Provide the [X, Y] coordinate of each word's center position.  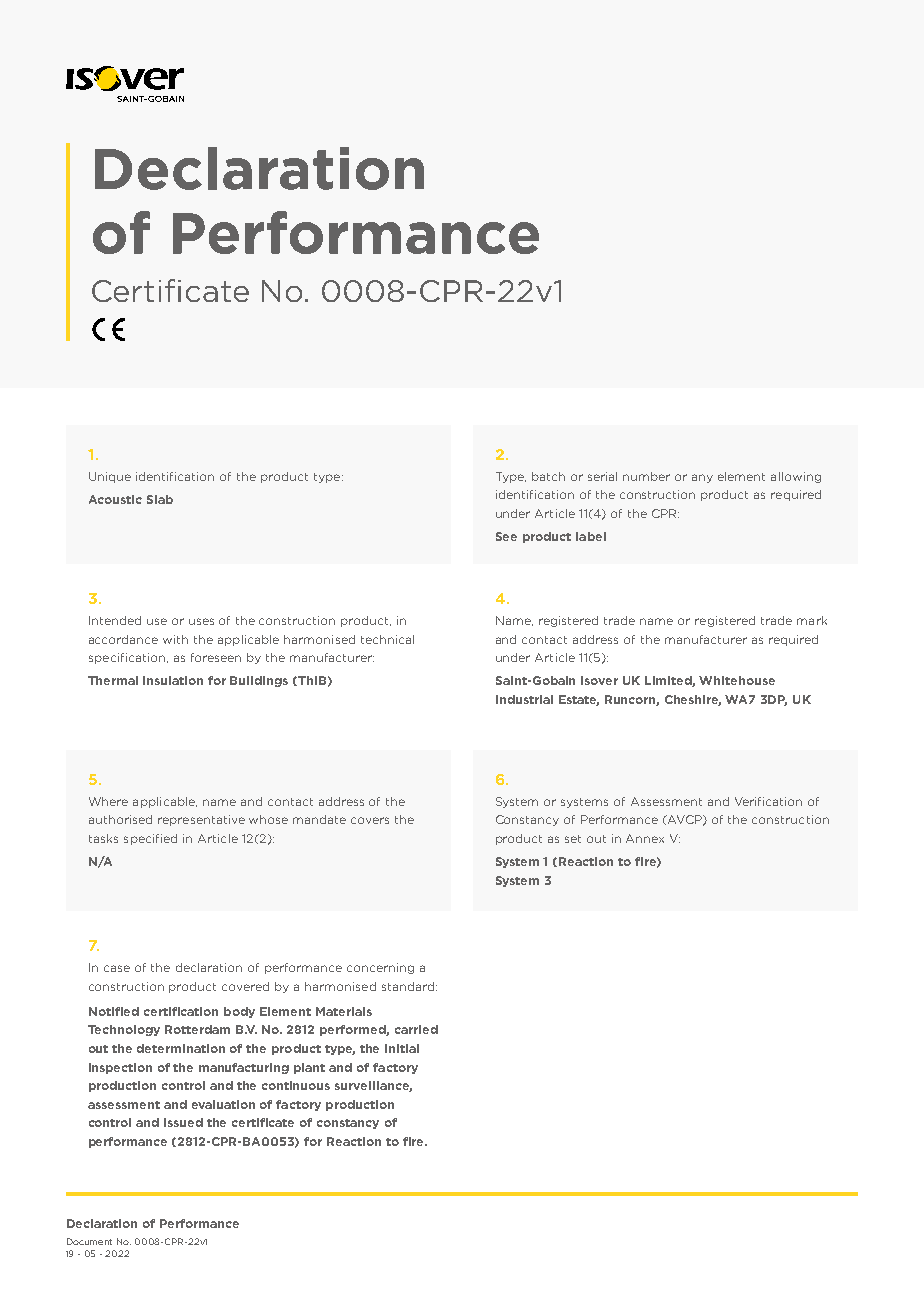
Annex [645, 838]
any [702, 478]
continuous [296, 1085]
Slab [160, 499]
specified [150, 839]
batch [548, 476]
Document [89, 1241]
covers [370, 820]
